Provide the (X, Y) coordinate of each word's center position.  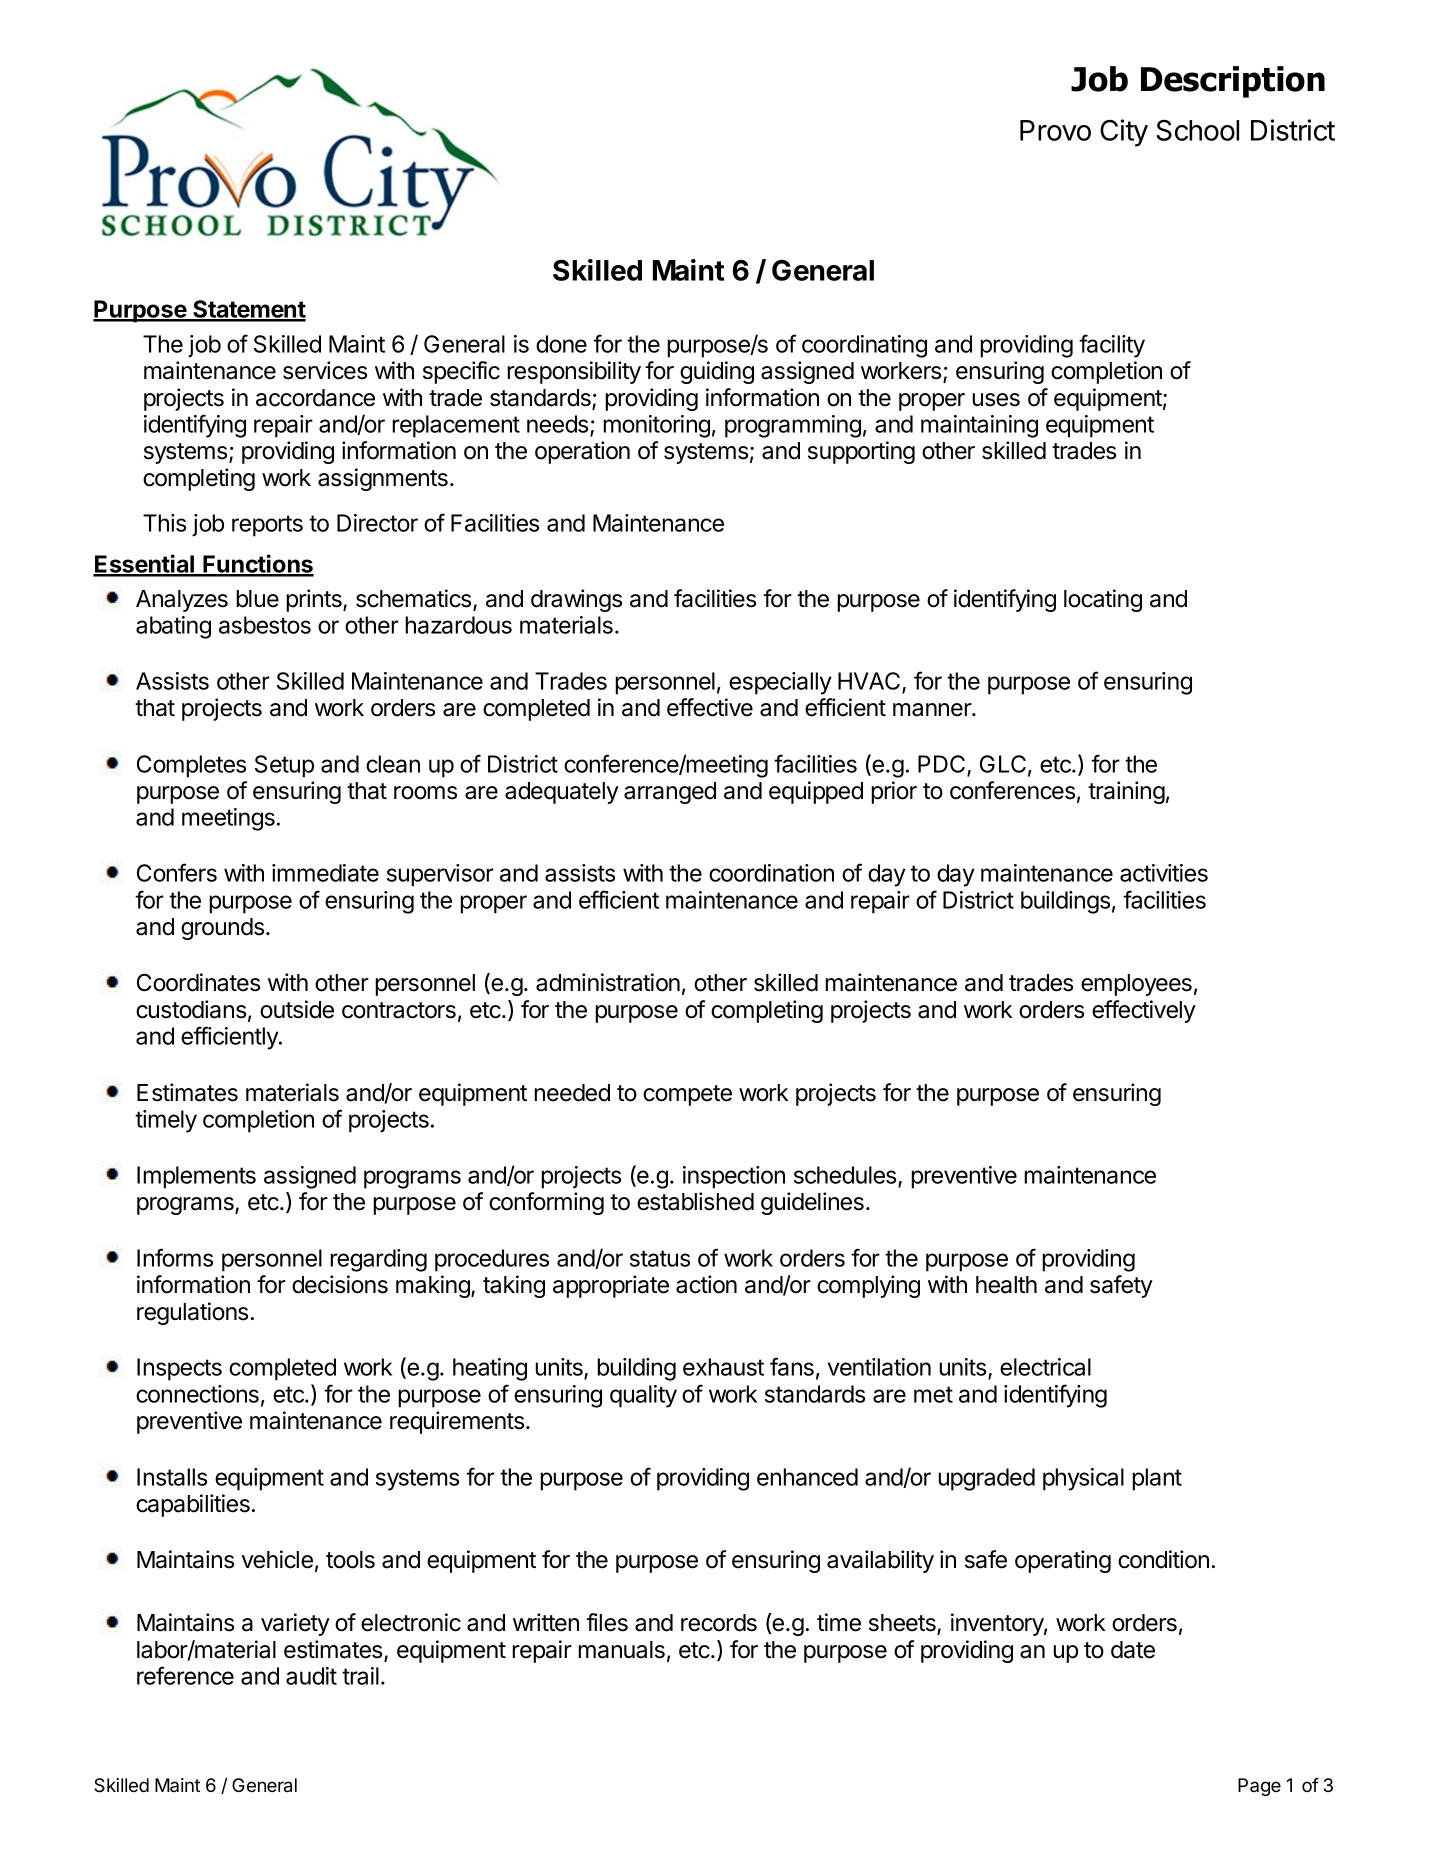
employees (1136, 985)
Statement (248, 310)
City (1124, 133)
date (1133, 1650)
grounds (222, 929)
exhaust (723, 1367)
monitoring (656, 426)
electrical (1045, 1367)
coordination (771, 873)
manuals (621, 1650)
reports (267, 526)
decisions (340, 1284)
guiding (717, 372)
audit (311, 1676)
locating (1103, 600)
